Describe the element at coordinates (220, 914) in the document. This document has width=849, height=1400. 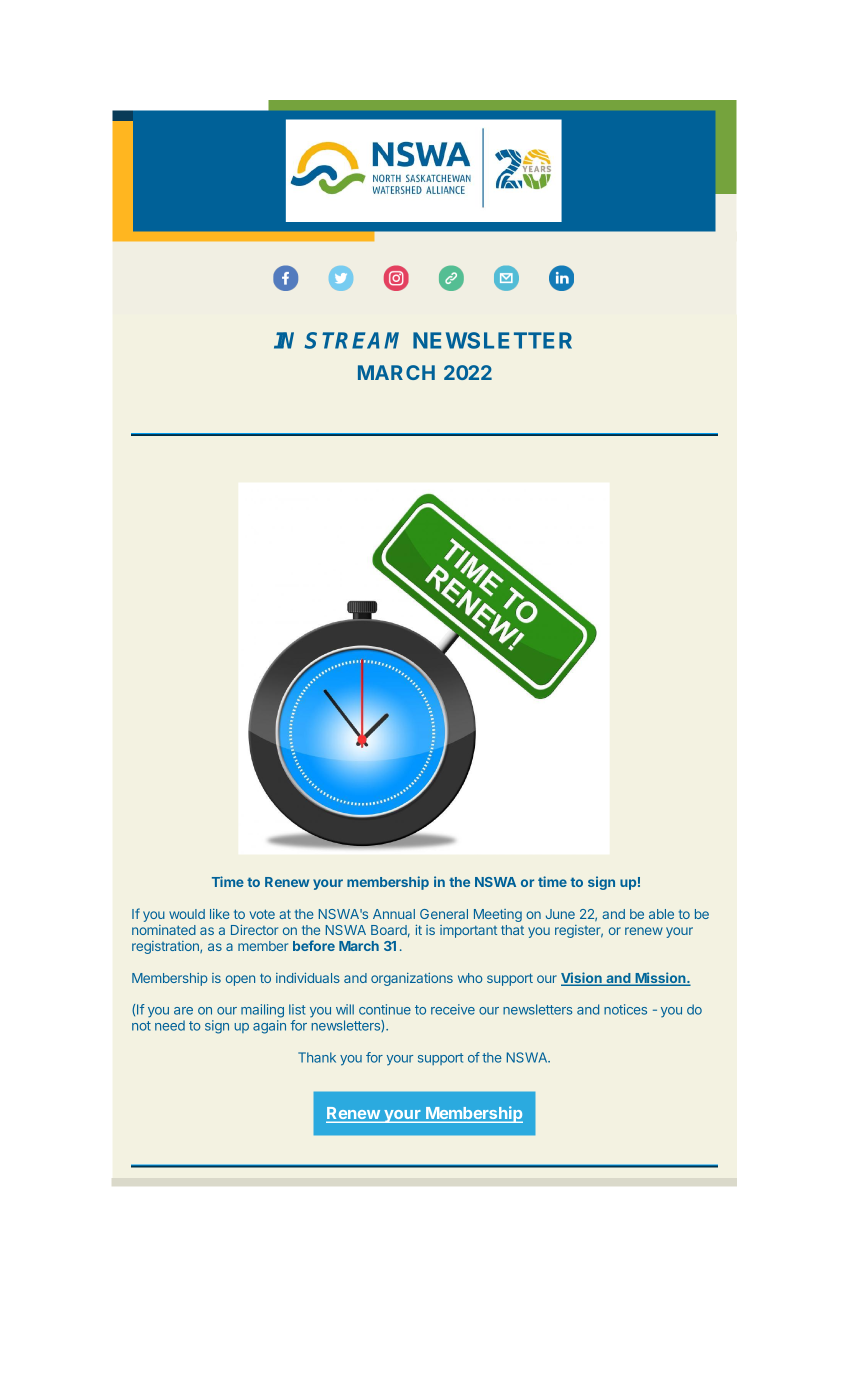
I see `like` at that location.
